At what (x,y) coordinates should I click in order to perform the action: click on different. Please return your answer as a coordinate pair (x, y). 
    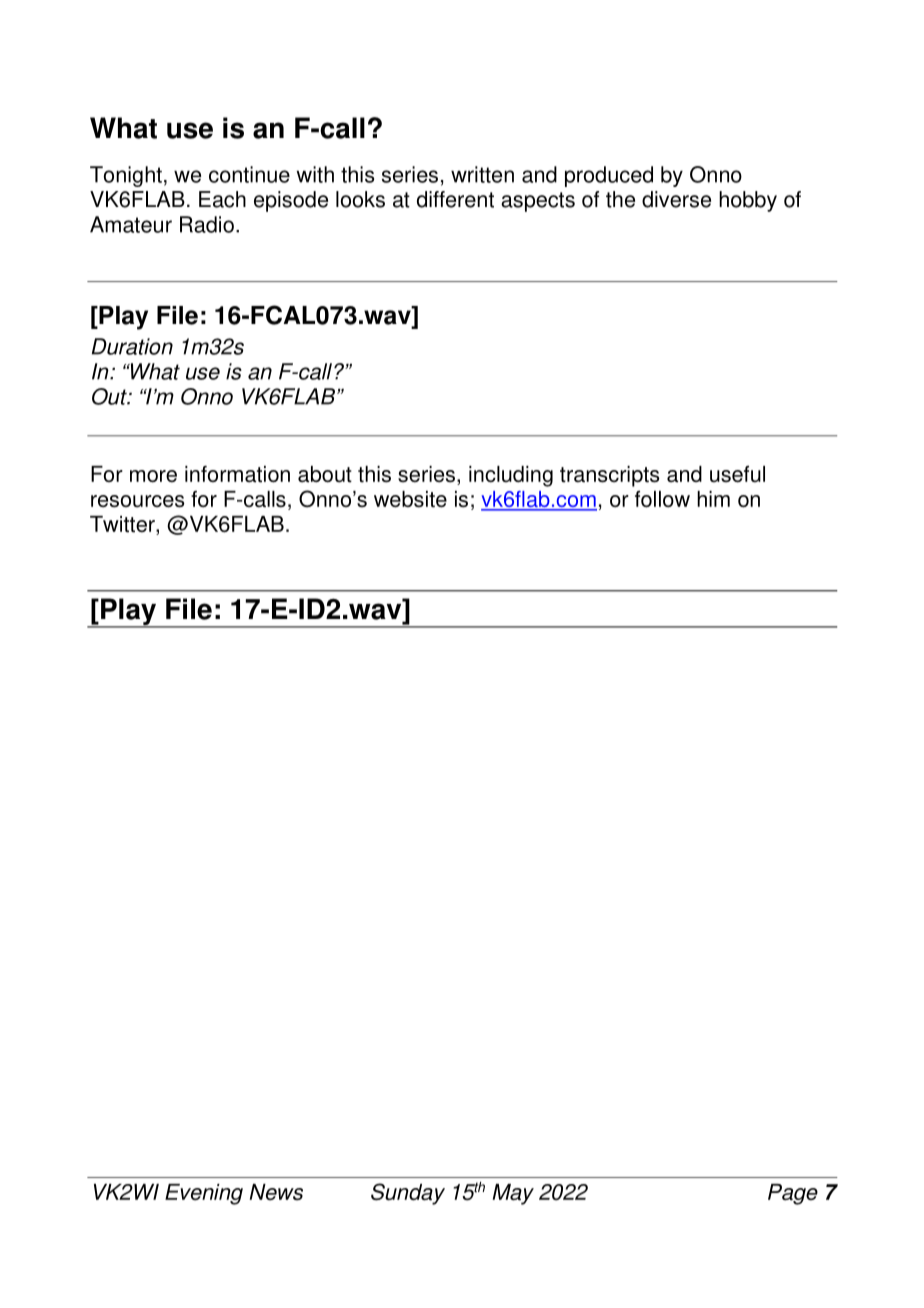
    Looking at the image, I should click on (455, 199).
